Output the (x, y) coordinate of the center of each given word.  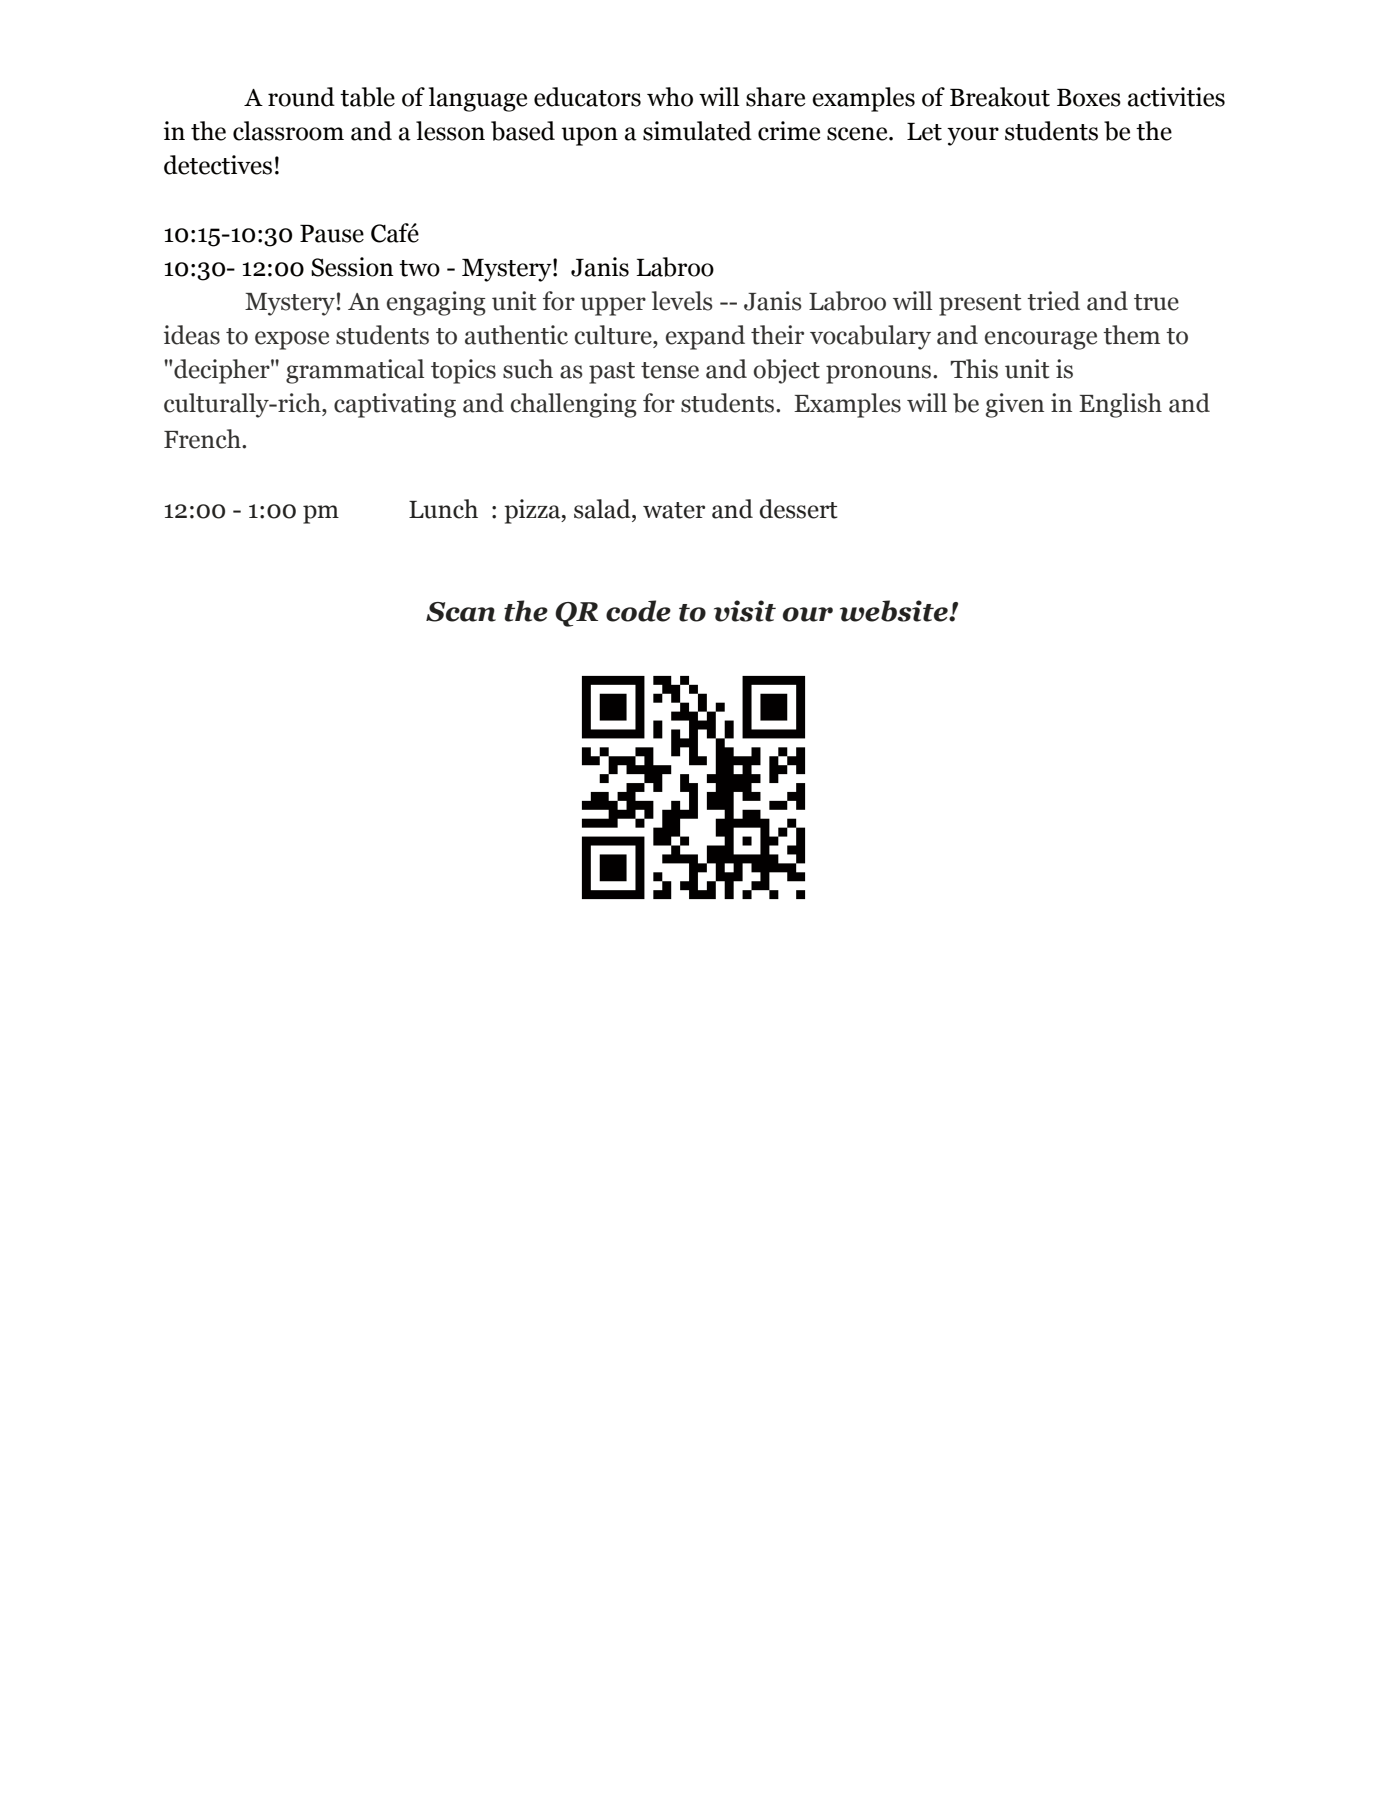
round (301, 97)
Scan (461, 612)
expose (292, 340)
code (638, 611)
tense (670, 370)
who (670, 97)
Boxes (1089, 98)
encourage (1041, 340)
